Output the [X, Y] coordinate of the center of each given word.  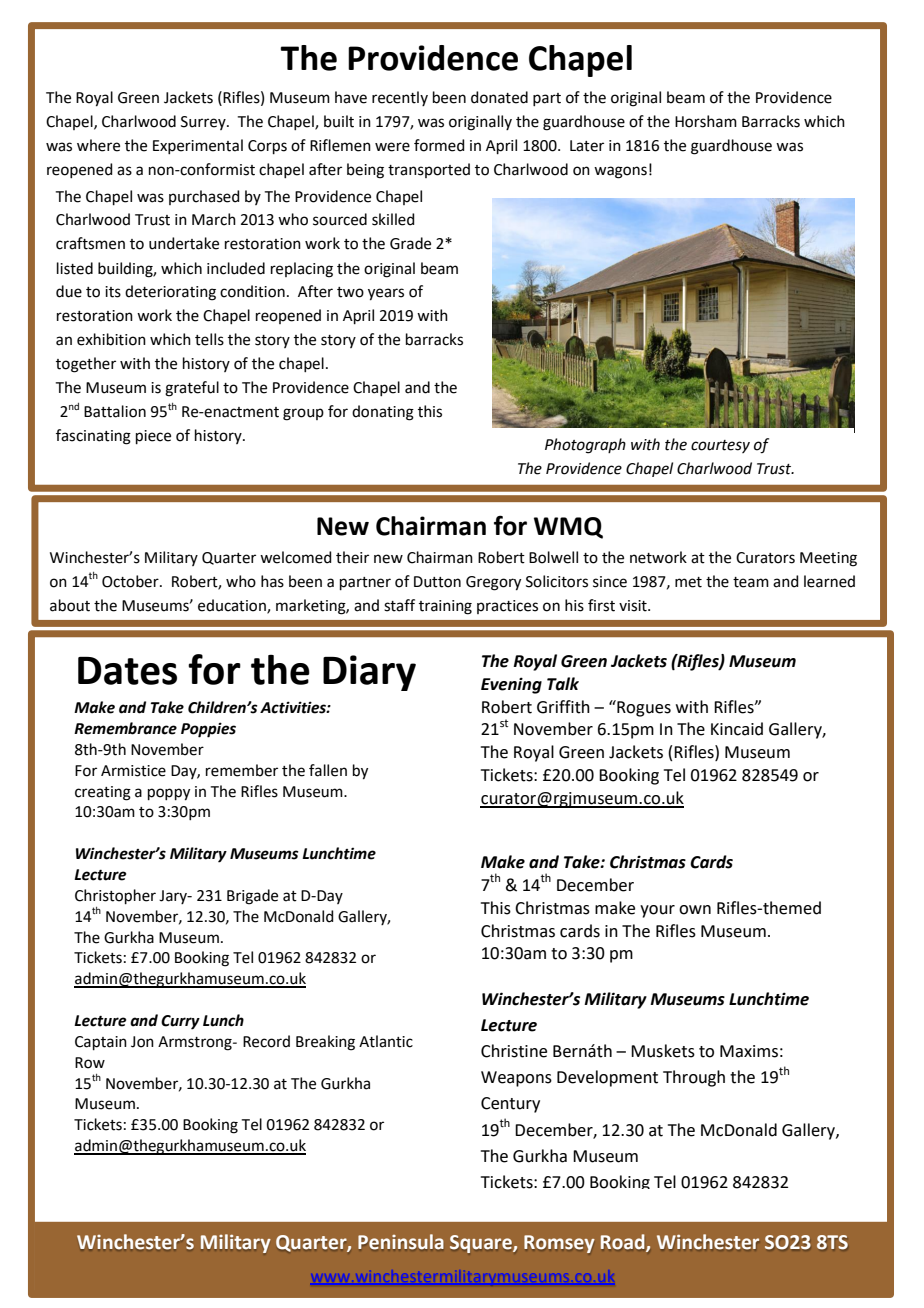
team [751, 582]
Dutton [437, 582]
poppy [169, 794]
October [131, 581]
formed [439, 145]
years [386, 294]
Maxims [749, 1051]
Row [90, 1063]
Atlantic [386, 1041]
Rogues [643, 708]
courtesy [720, 446]
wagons [620, 172]
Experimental [198, 146]
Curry [180, 1022]
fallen [328, 770]
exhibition [111, 339]
